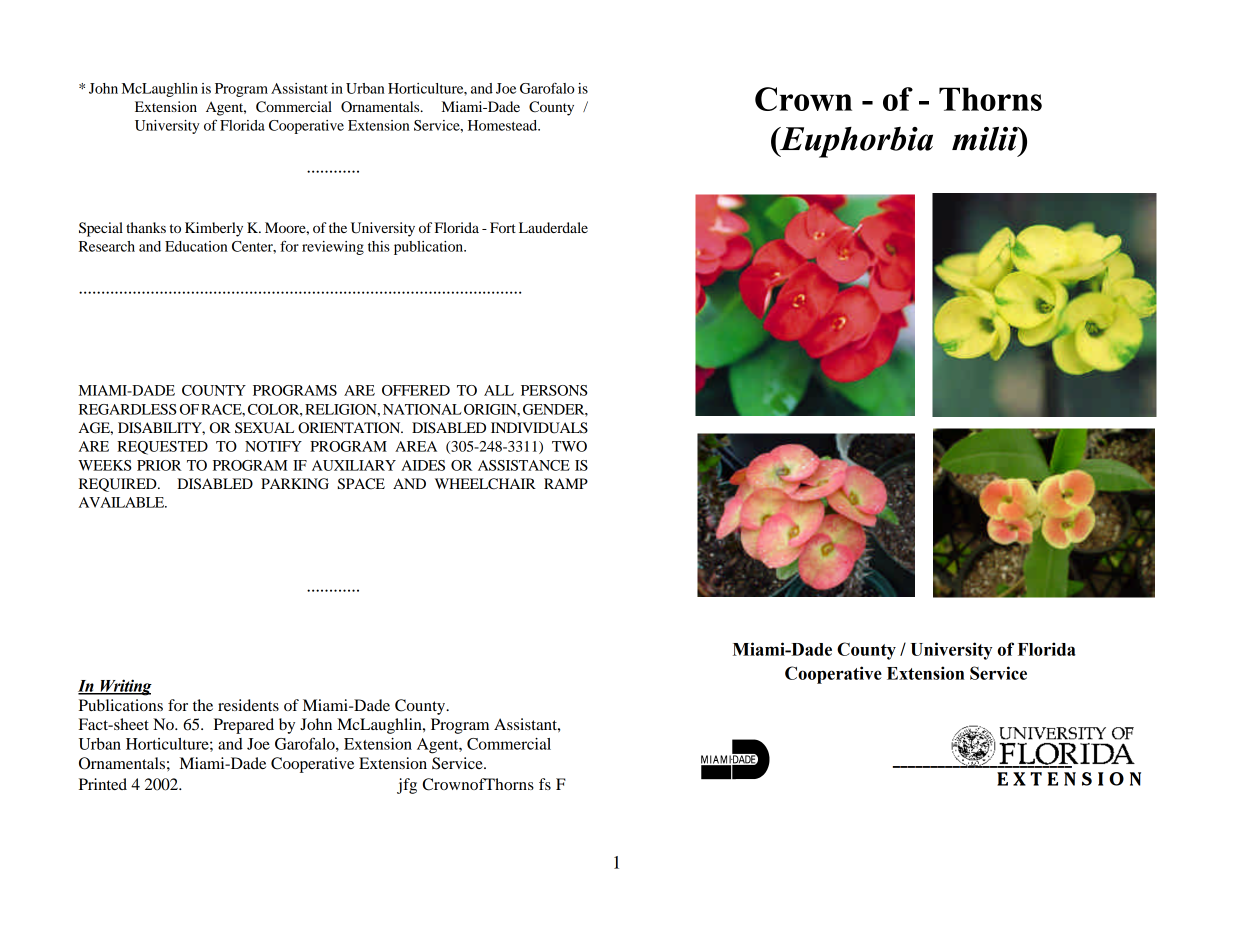 This screenshot has height=952, width=1233. What do you see at coordinates (244, 726) in the screenshot?
I see `Prepared` at bounding box center [244, 726].
